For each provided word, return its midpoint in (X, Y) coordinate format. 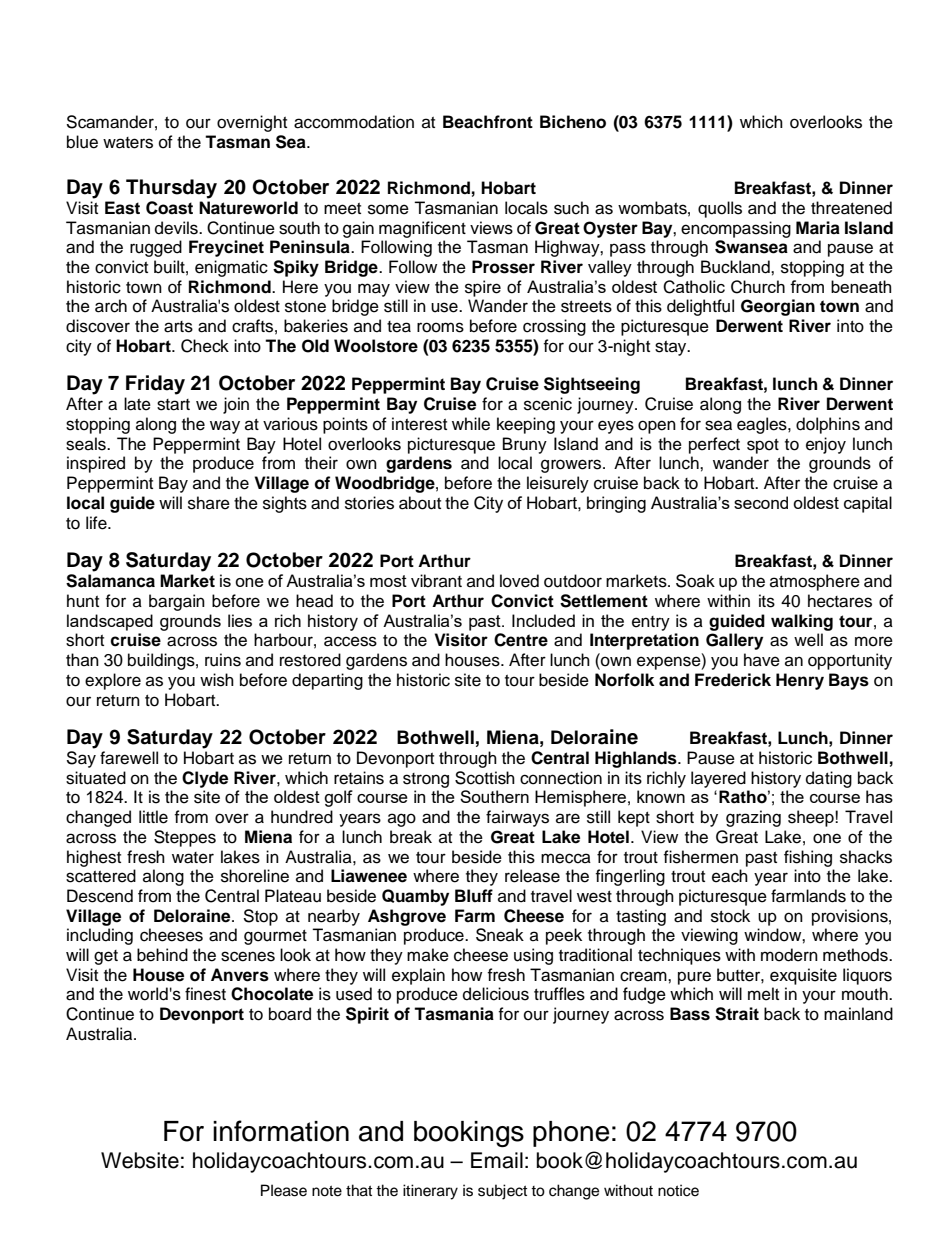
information (281, 1131)
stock (730, 916)
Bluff (474, 895)
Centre (521, 640)
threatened (851, 208)
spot (763, 446)
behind (162, 955)
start (173, 405)
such (571, 208)
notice (678, 1190)
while (471, 424)
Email (497, 1160)
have (762, 660)
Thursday (171, 189)
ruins (223, 660)
